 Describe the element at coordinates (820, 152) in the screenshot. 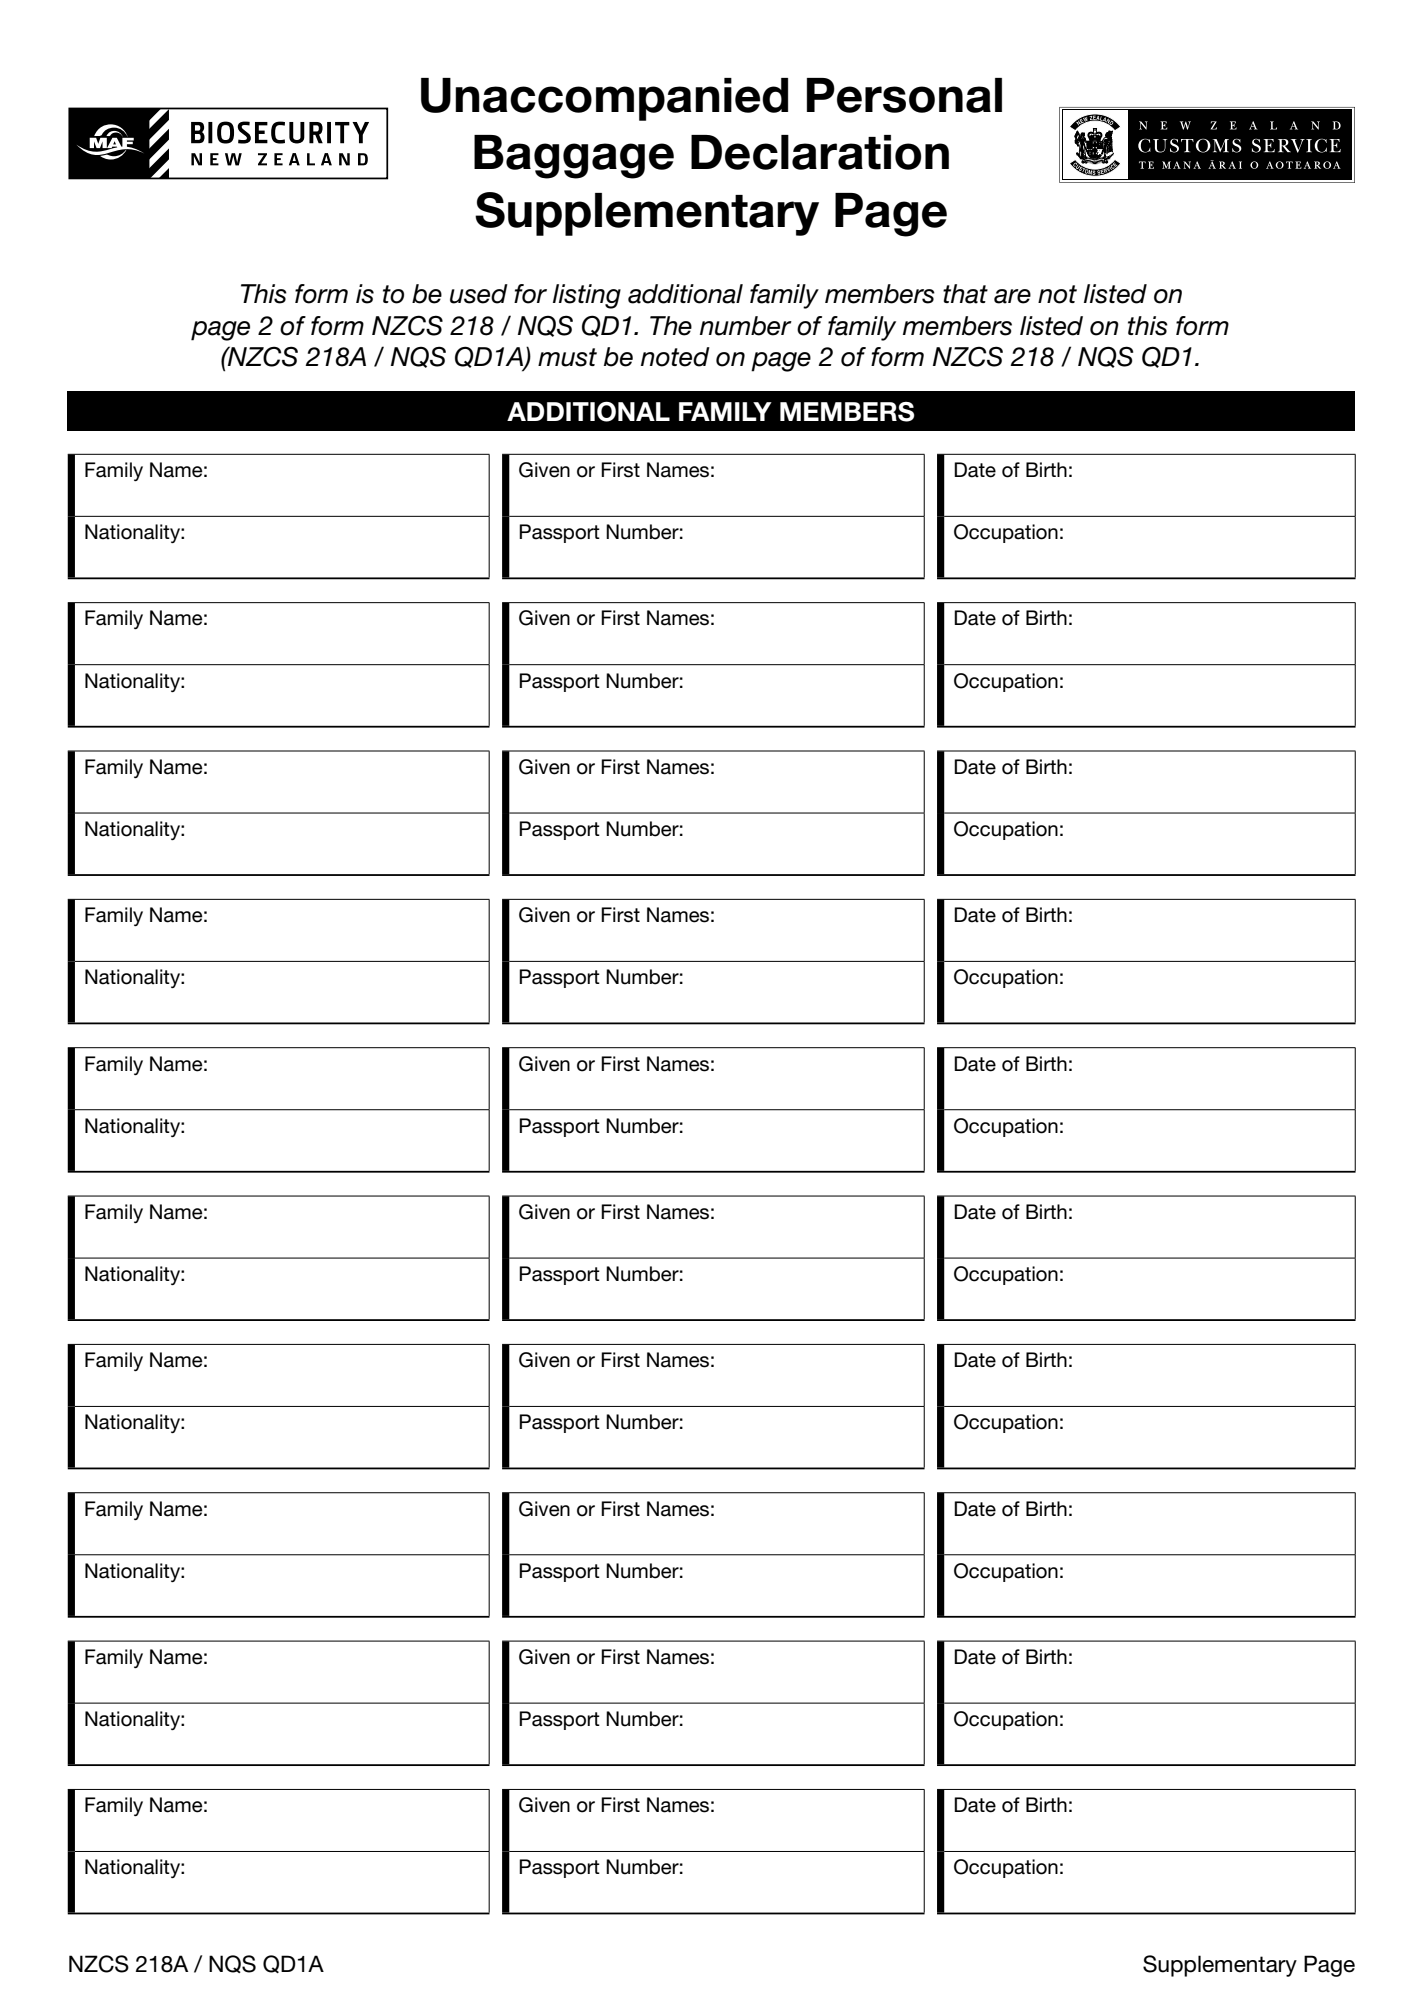

I see `Declaration` at that location.
